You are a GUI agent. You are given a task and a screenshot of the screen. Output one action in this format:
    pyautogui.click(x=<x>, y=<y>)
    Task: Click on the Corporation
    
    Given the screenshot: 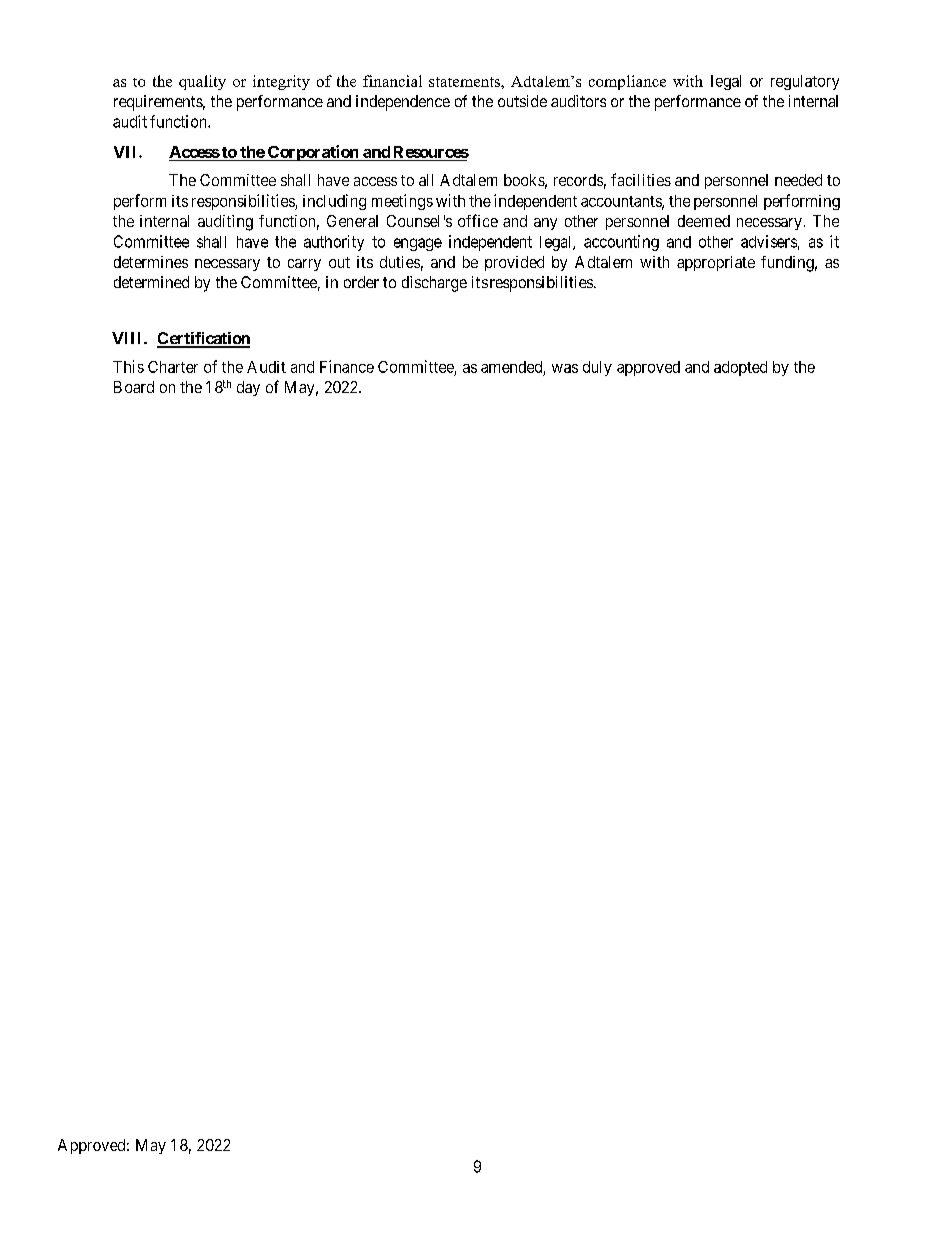 What is the action you would take?
    pyautogui.click(x=313, y=153)
